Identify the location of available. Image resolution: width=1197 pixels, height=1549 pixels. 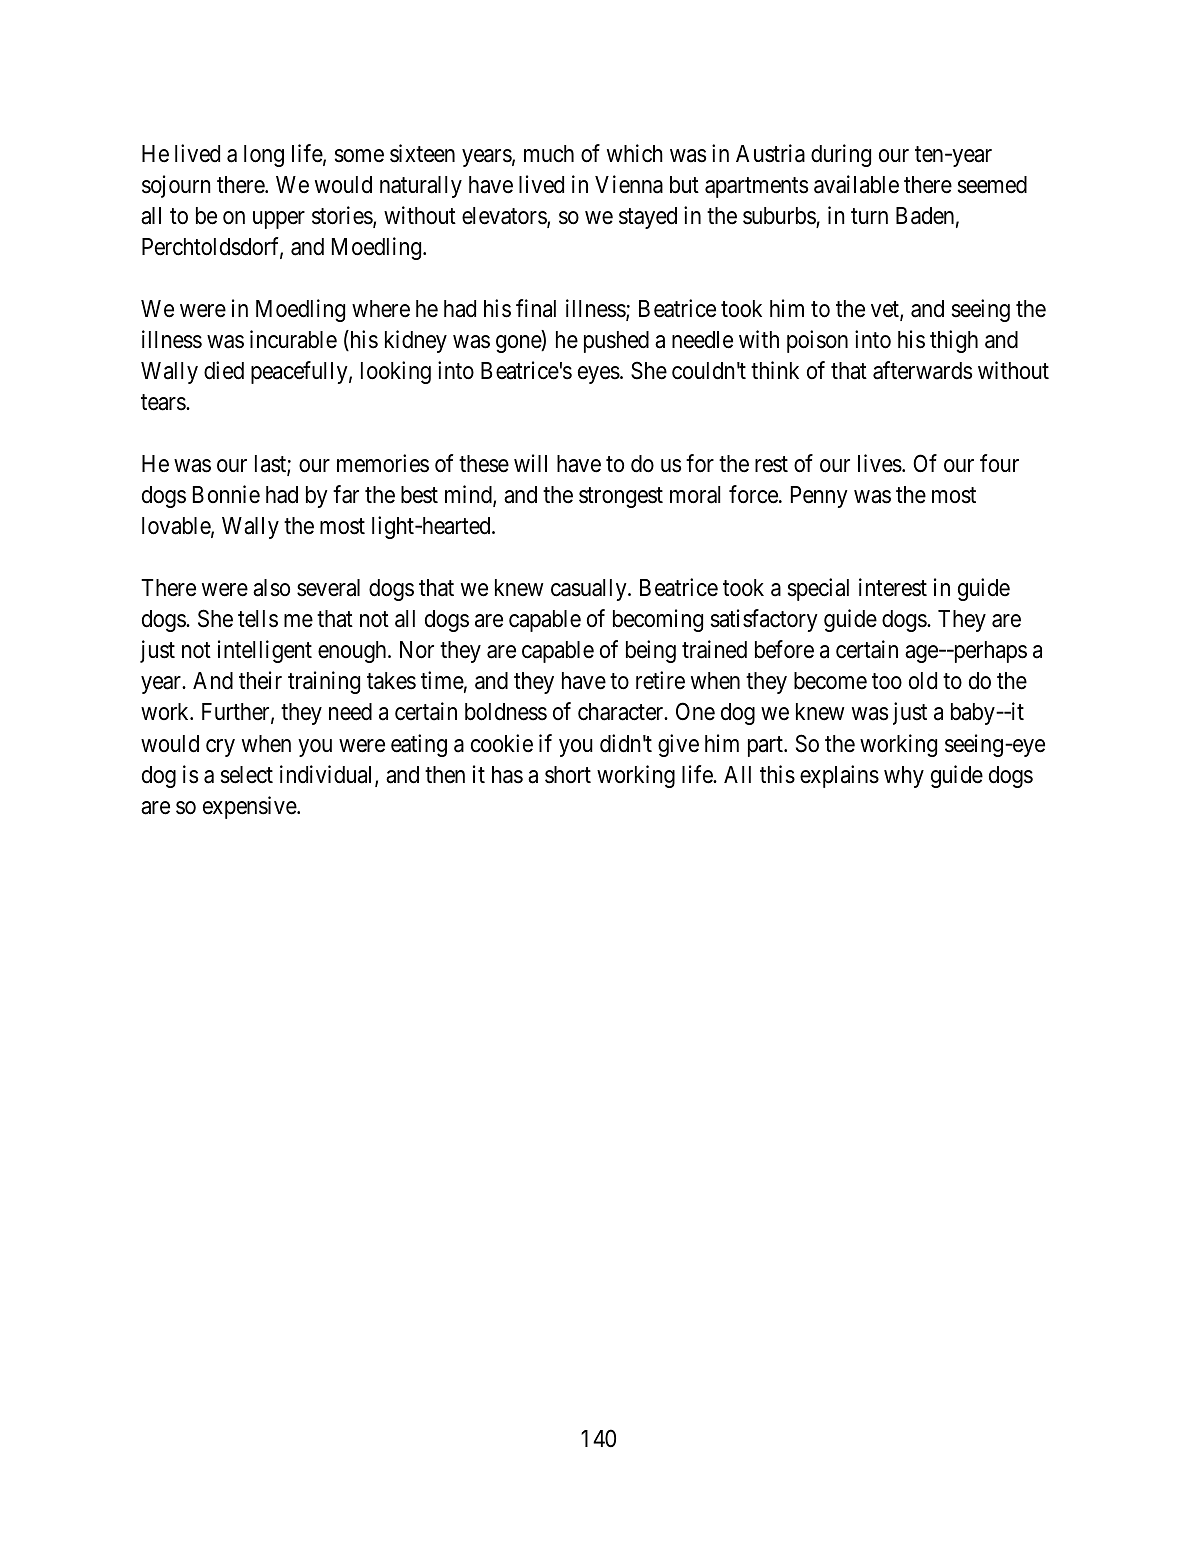
(856, 184).
